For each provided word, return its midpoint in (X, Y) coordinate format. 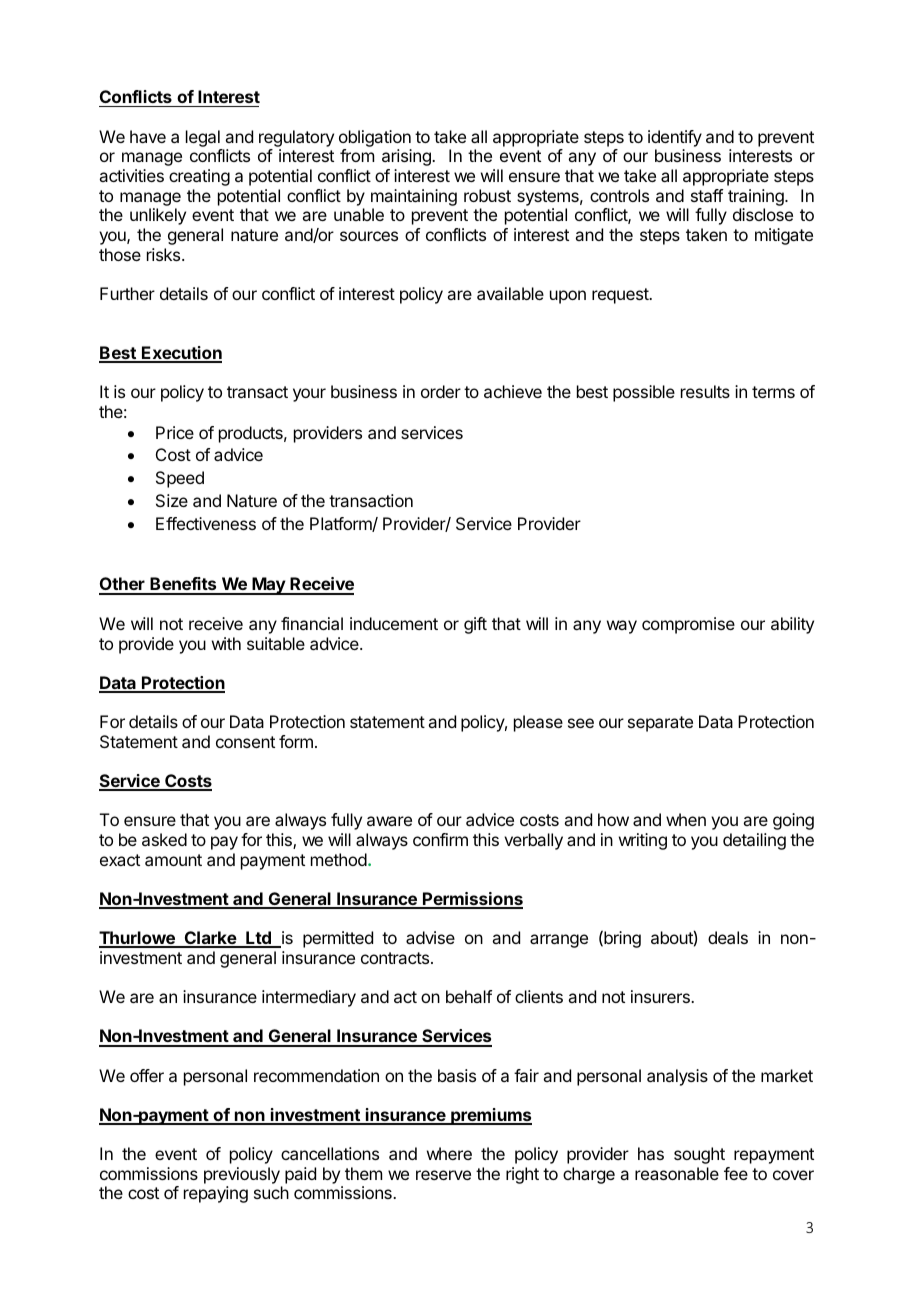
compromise (688, 625)
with (226, 643)
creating (199, 177)
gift (475, 625)
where (449, 1153)
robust (487, 195)
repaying (216, 1194)
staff (707, 195)
